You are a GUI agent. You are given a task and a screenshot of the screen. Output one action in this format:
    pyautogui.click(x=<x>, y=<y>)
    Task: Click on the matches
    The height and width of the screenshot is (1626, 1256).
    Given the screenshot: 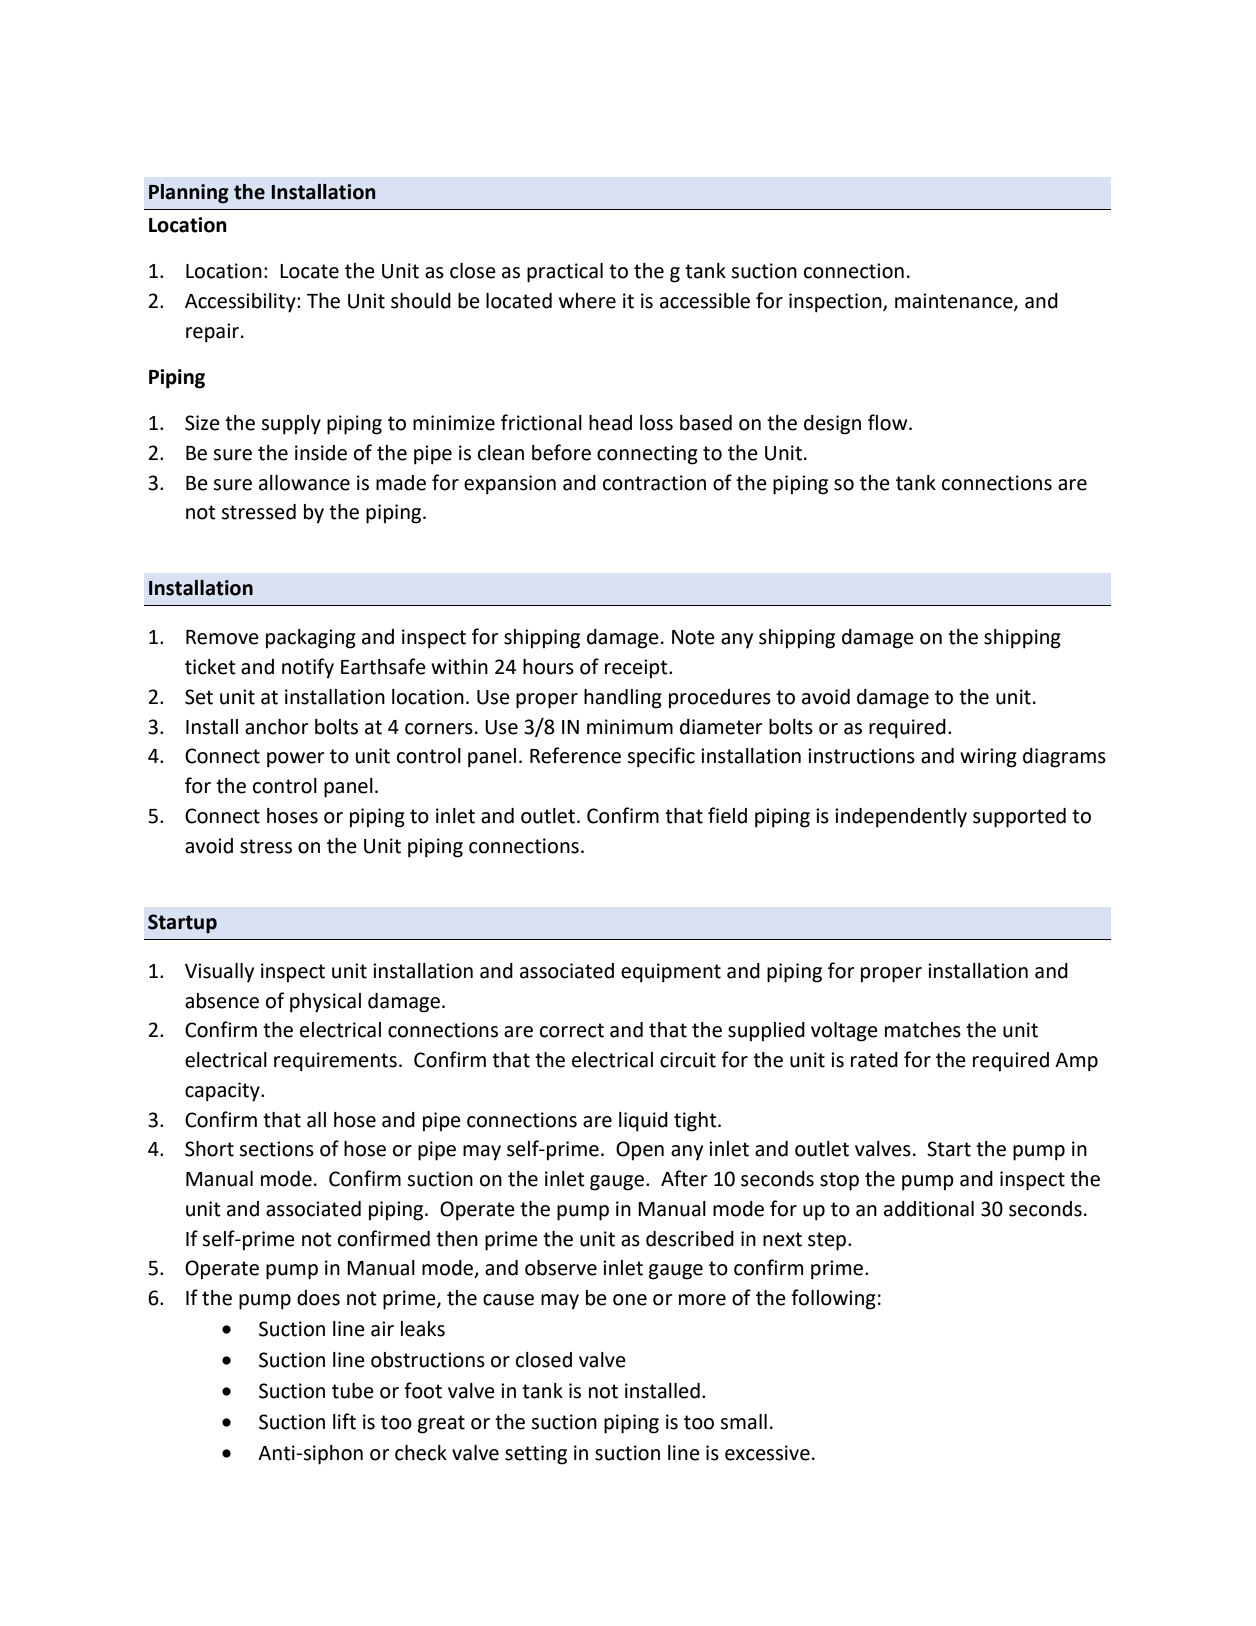 What is the action you would take?
    pyautogui.click(x=923, y=1030)
